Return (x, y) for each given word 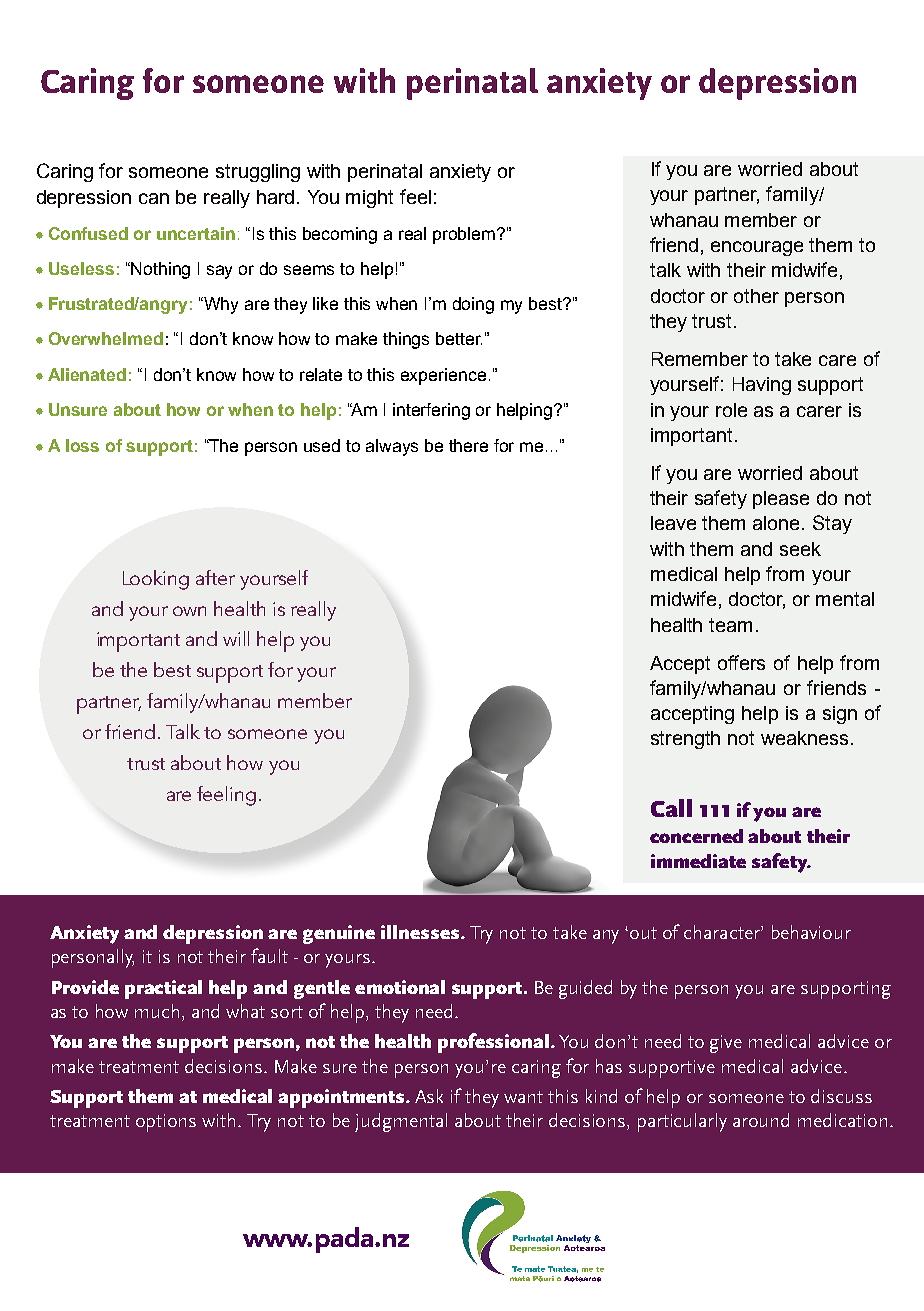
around (761, 1120)
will (236, 638)
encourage (757, 248)
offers (741, 662)
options (166, 1123)
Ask (429, 1096)
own (189, 611)
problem (465, 235)
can (154, 198)
